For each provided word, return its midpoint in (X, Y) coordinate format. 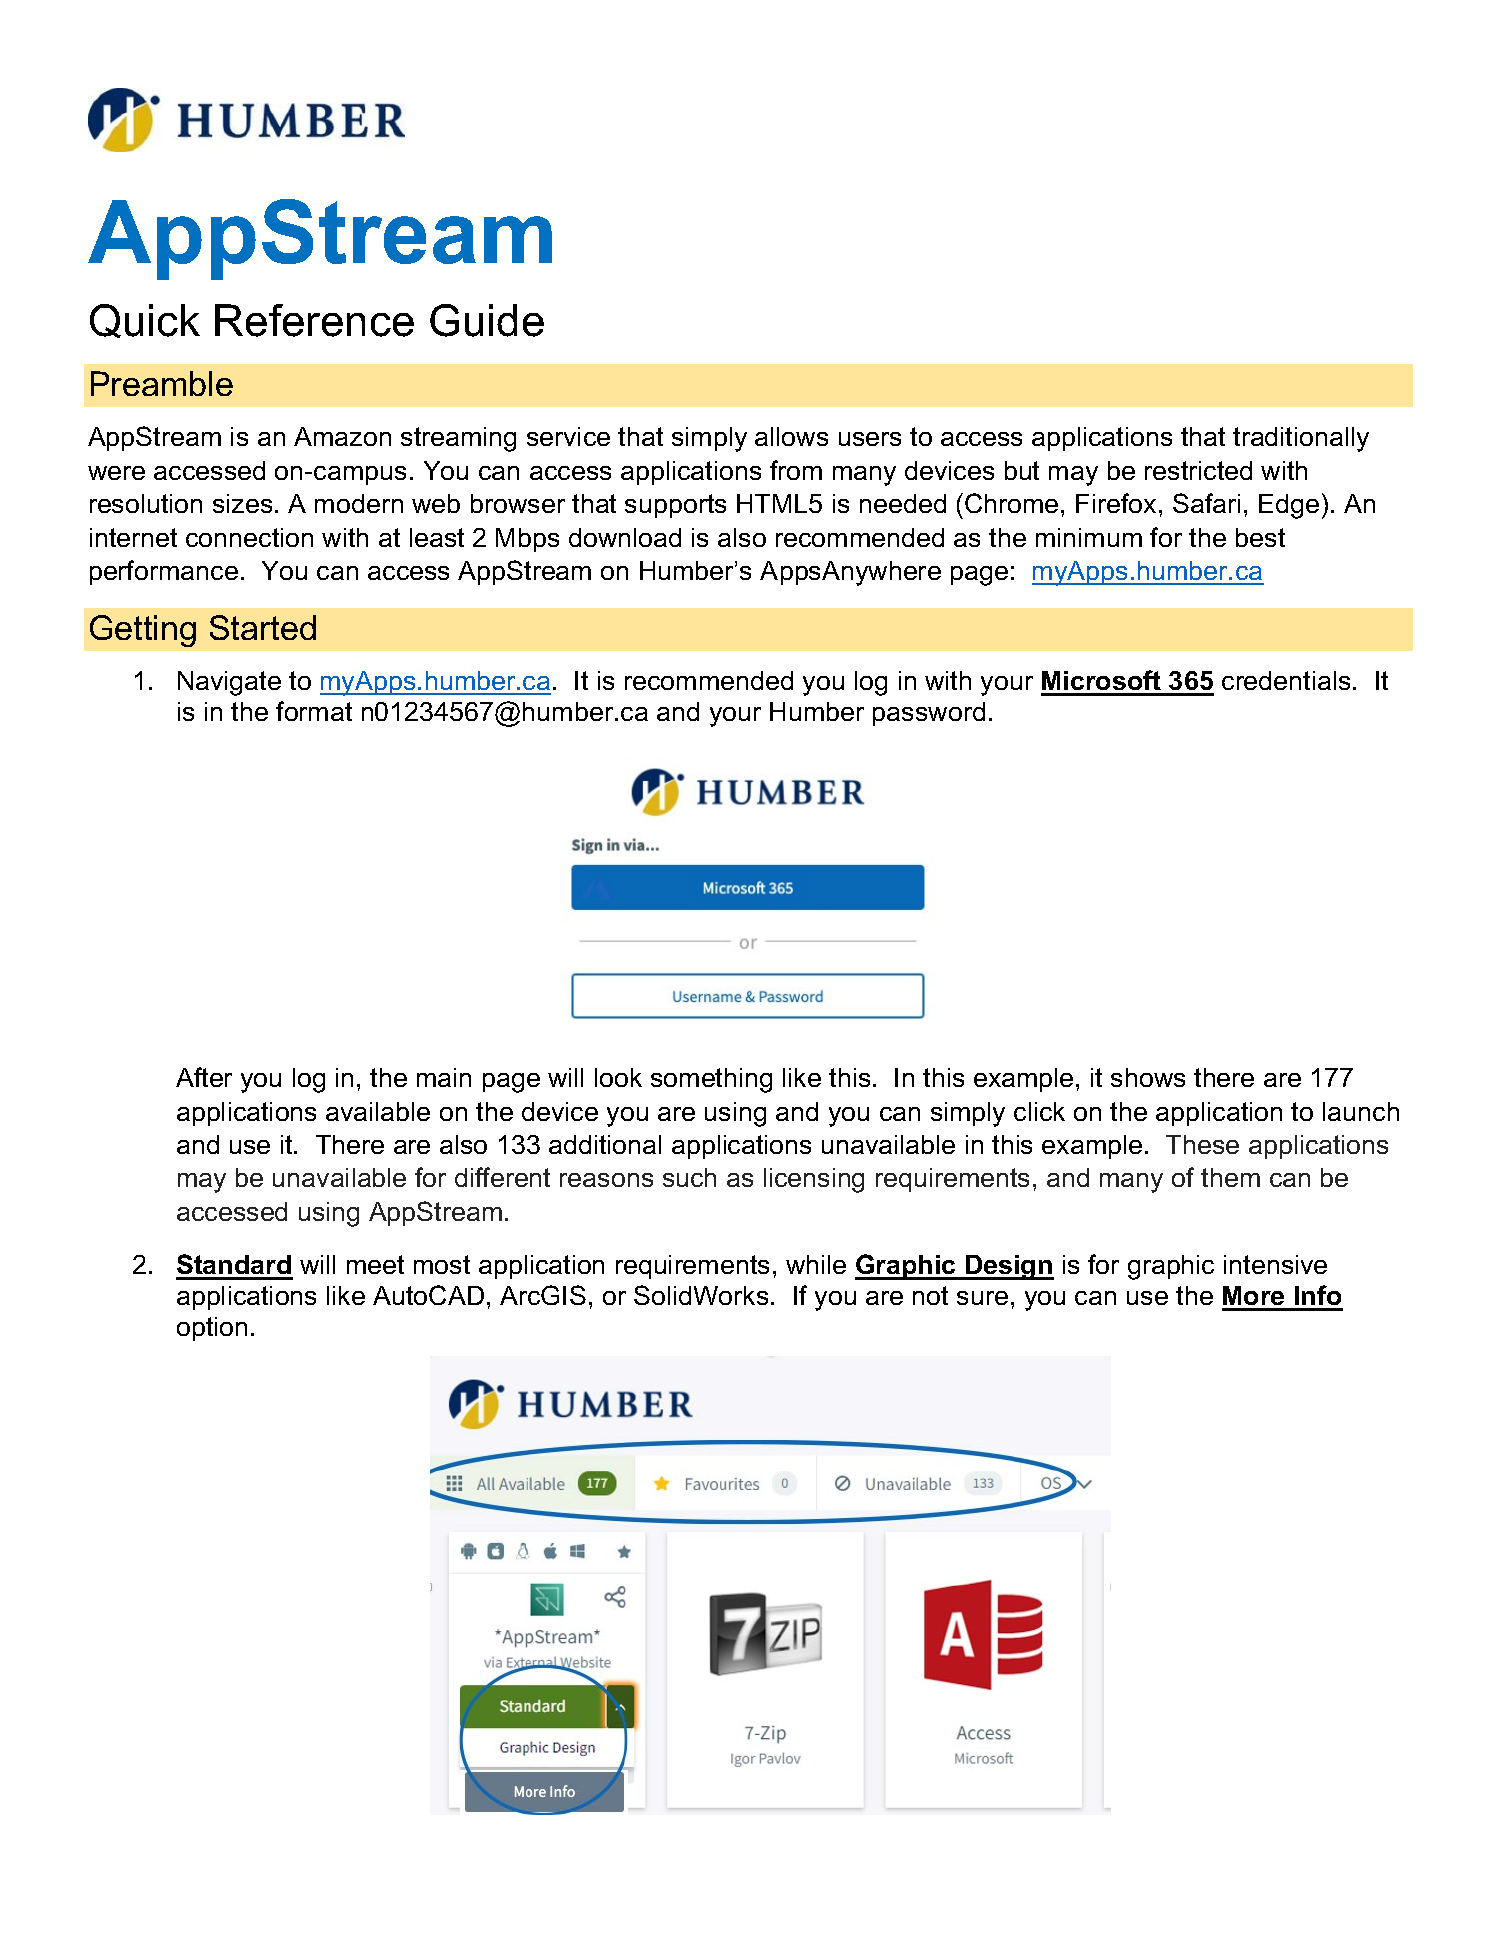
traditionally (1301, 439)
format (314, 711)
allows (791, 436)
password (929, 714)
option (212, 1329)
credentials (1286, 680)
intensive (1275, 1264)
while (816, 1264)
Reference (314, 320)
